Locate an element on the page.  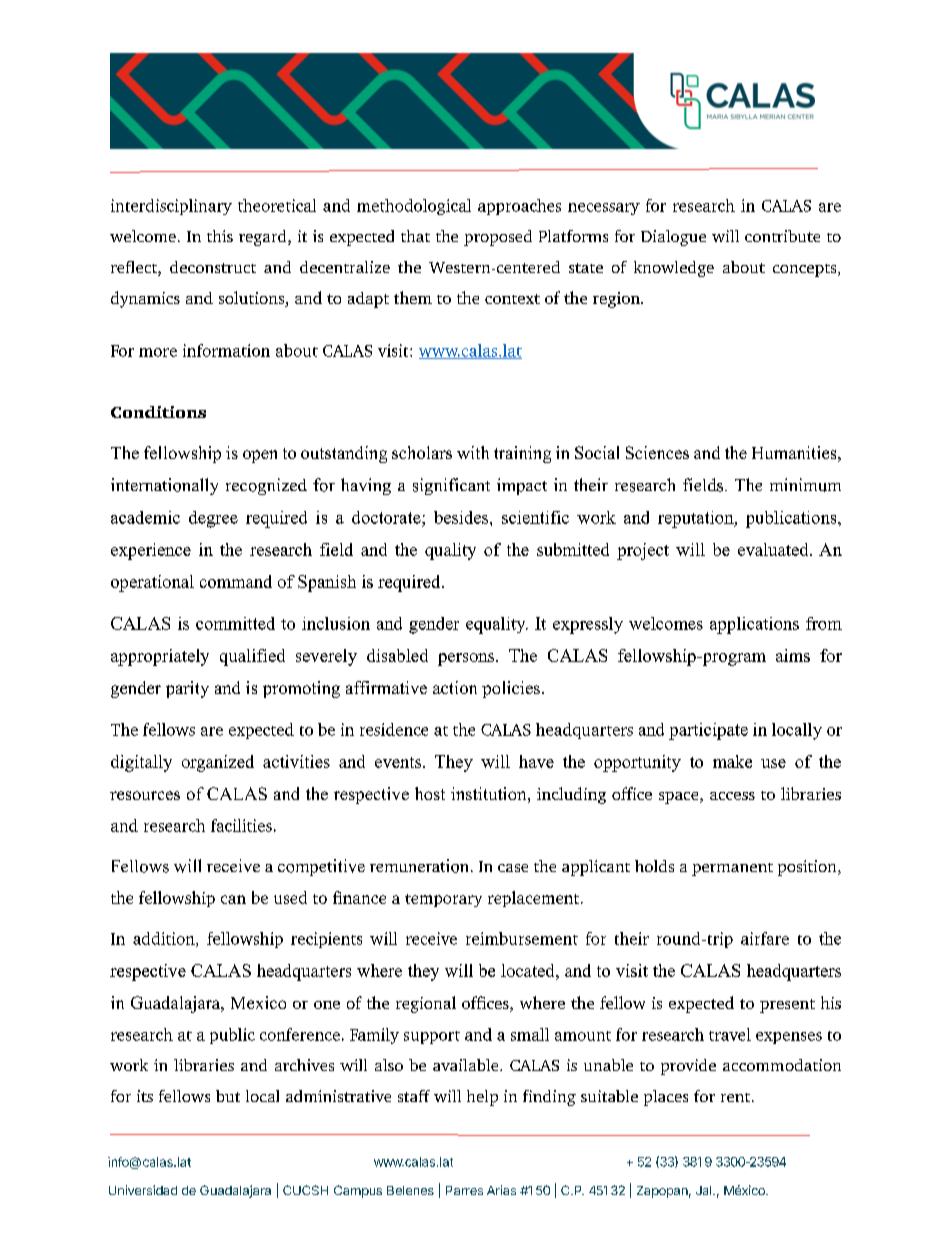
degree is located at coordinates (213, 519).
